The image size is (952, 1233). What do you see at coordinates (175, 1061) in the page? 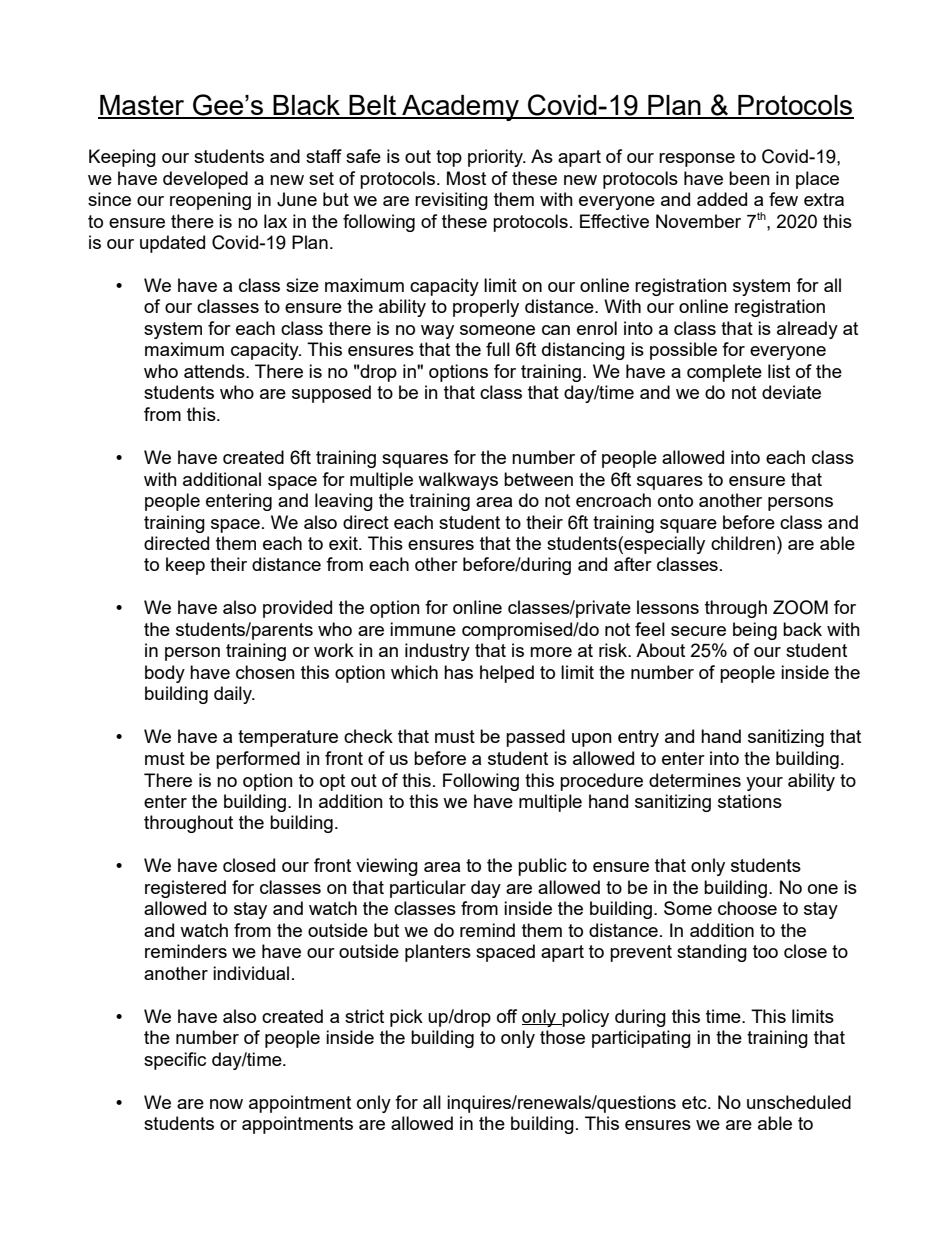
I see `specific` at bounding box center [175, 1061].
